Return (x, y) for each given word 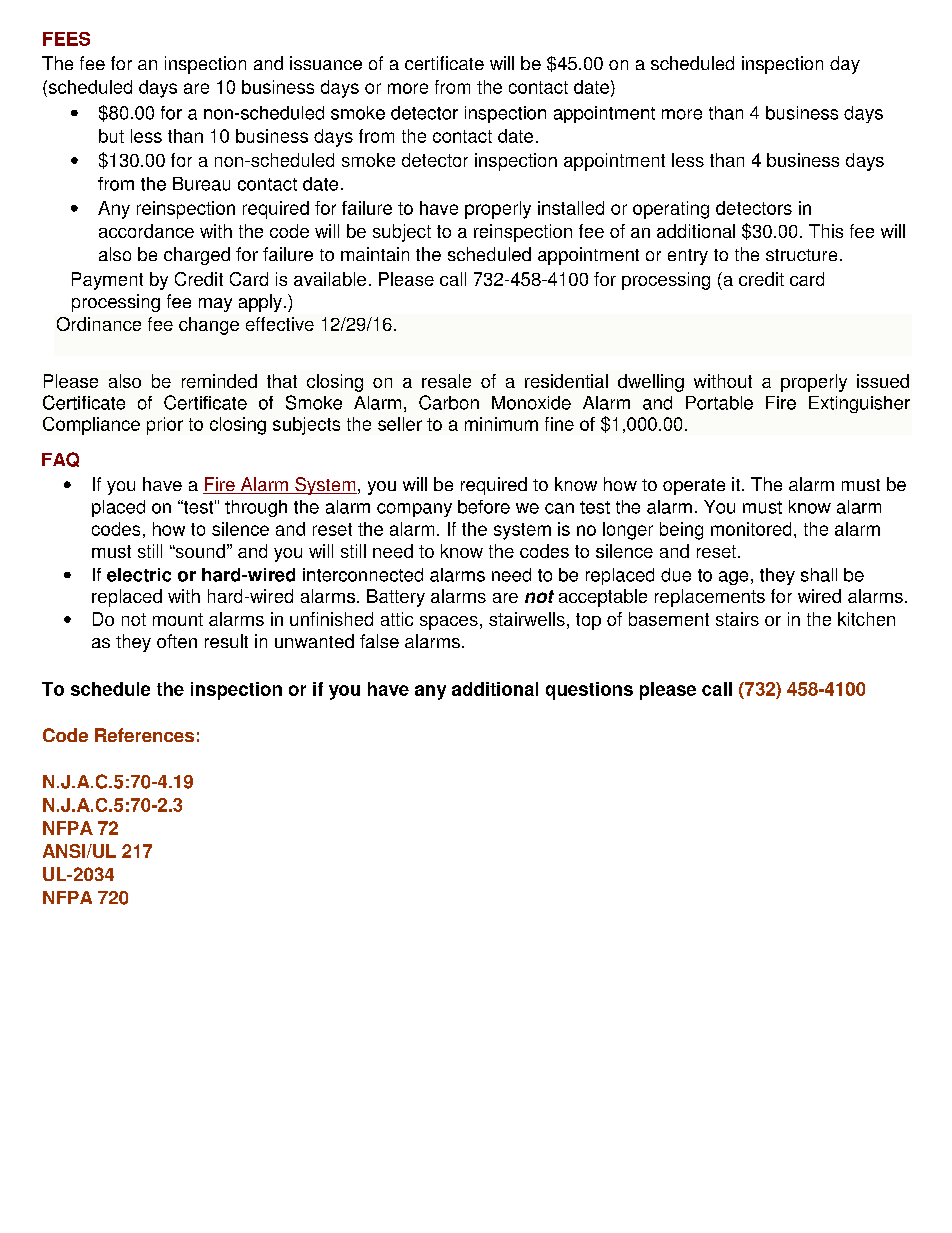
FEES (66, 39)
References (144, 735)
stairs (737, 619)
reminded (219, 381)
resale (446, 381)
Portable (719, 403)
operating (671, 210)
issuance (326, 63)
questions (589, 691)
